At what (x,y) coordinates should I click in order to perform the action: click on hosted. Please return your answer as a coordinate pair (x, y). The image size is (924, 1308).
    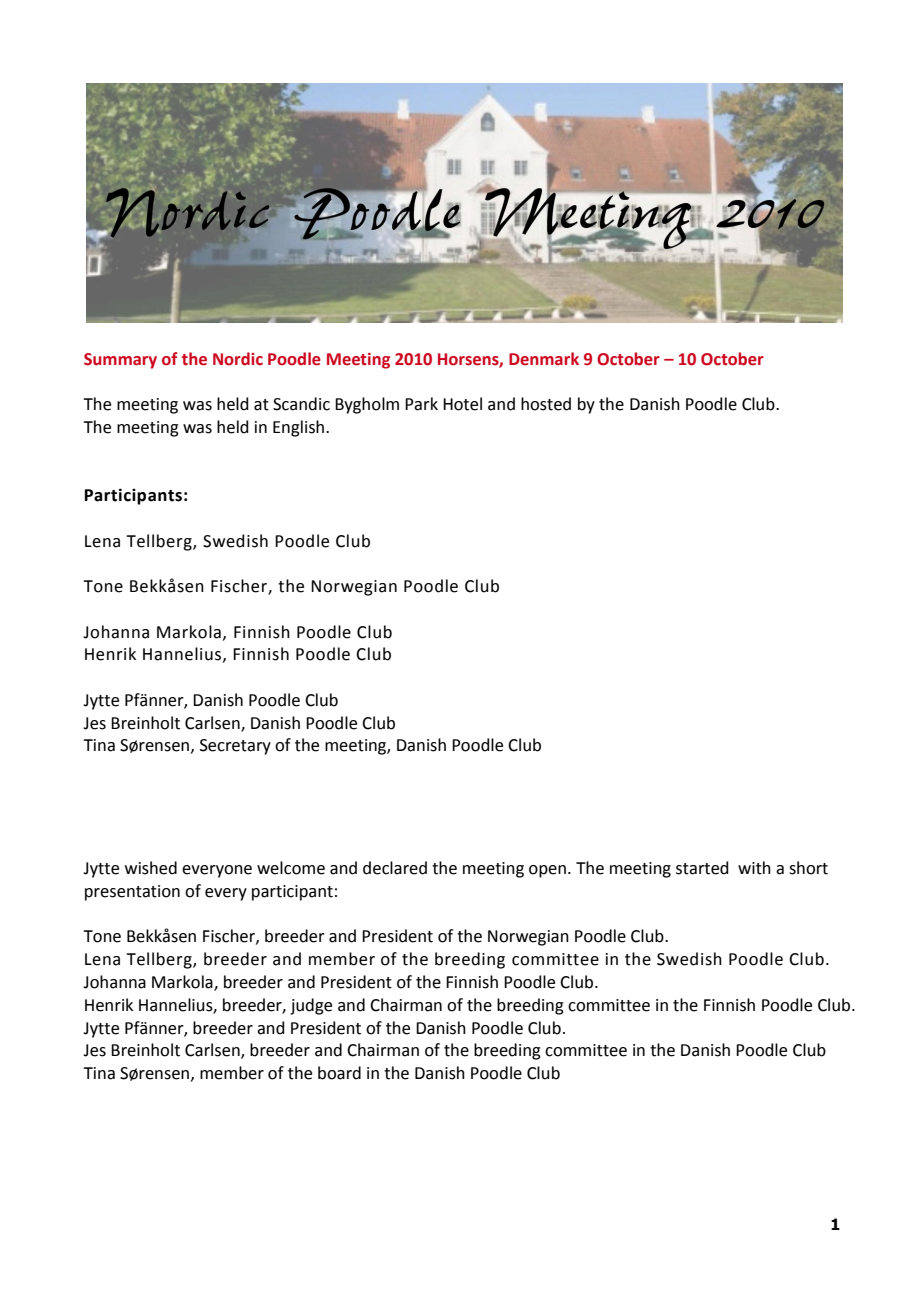
    Looking at the image, I should click on (546, 404).
